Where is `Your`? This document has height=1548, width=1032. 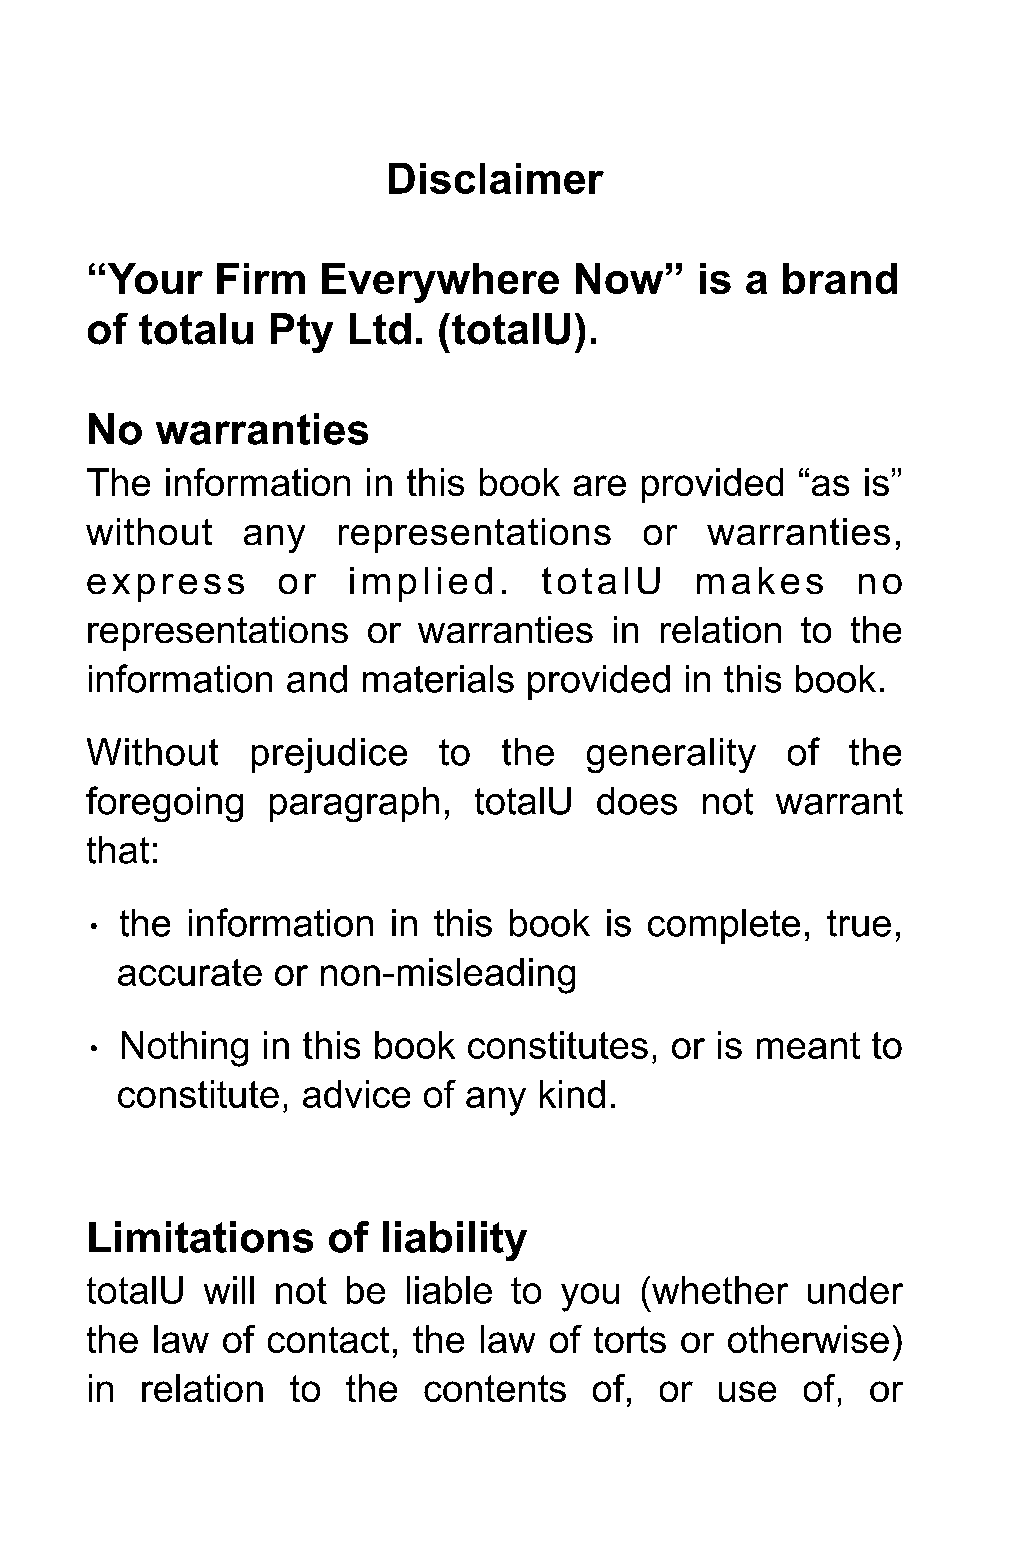
Your is located at coordinates (155, 278).
